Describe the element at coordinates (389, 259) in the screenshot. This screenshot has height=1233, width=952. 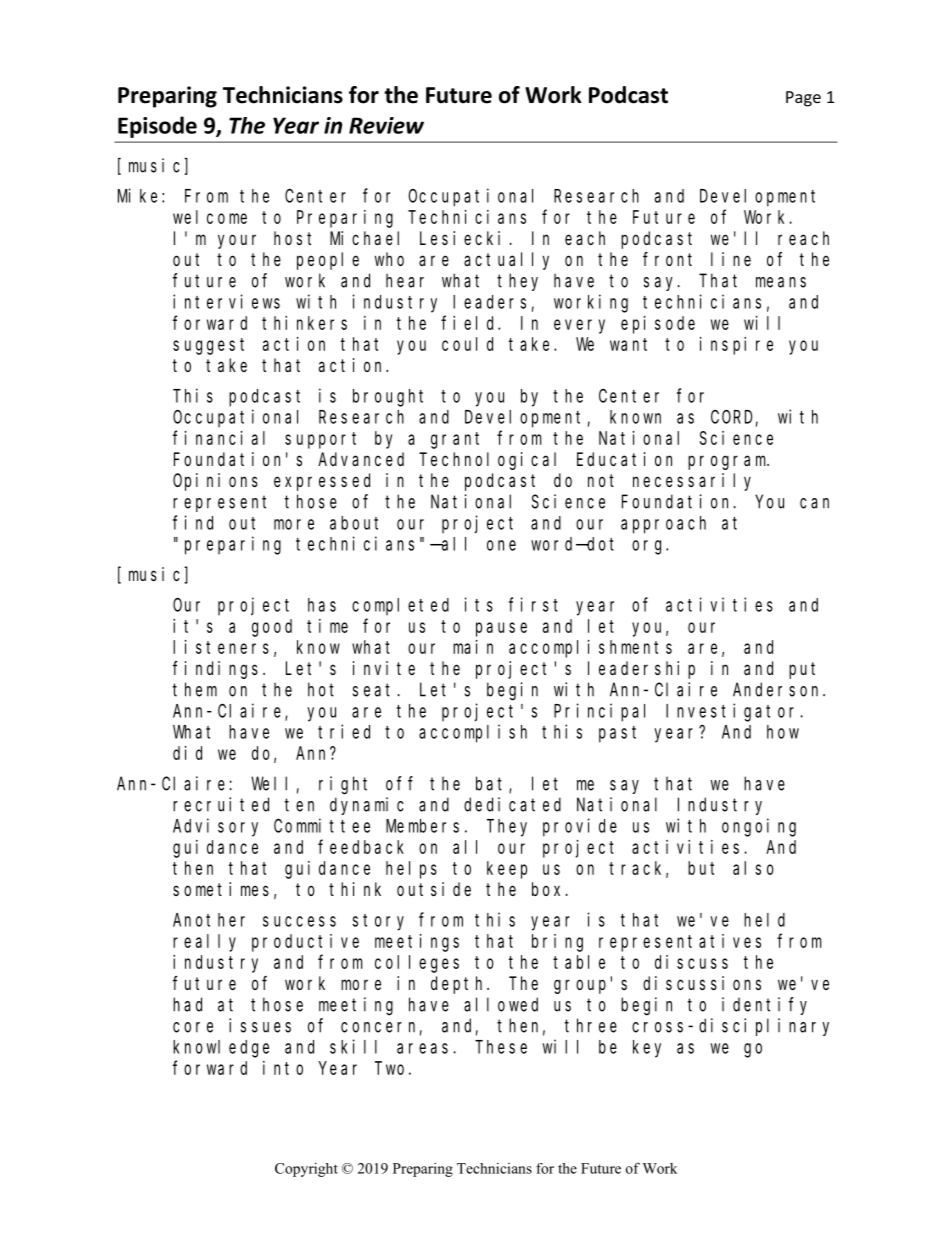
I see `who` at that location.
